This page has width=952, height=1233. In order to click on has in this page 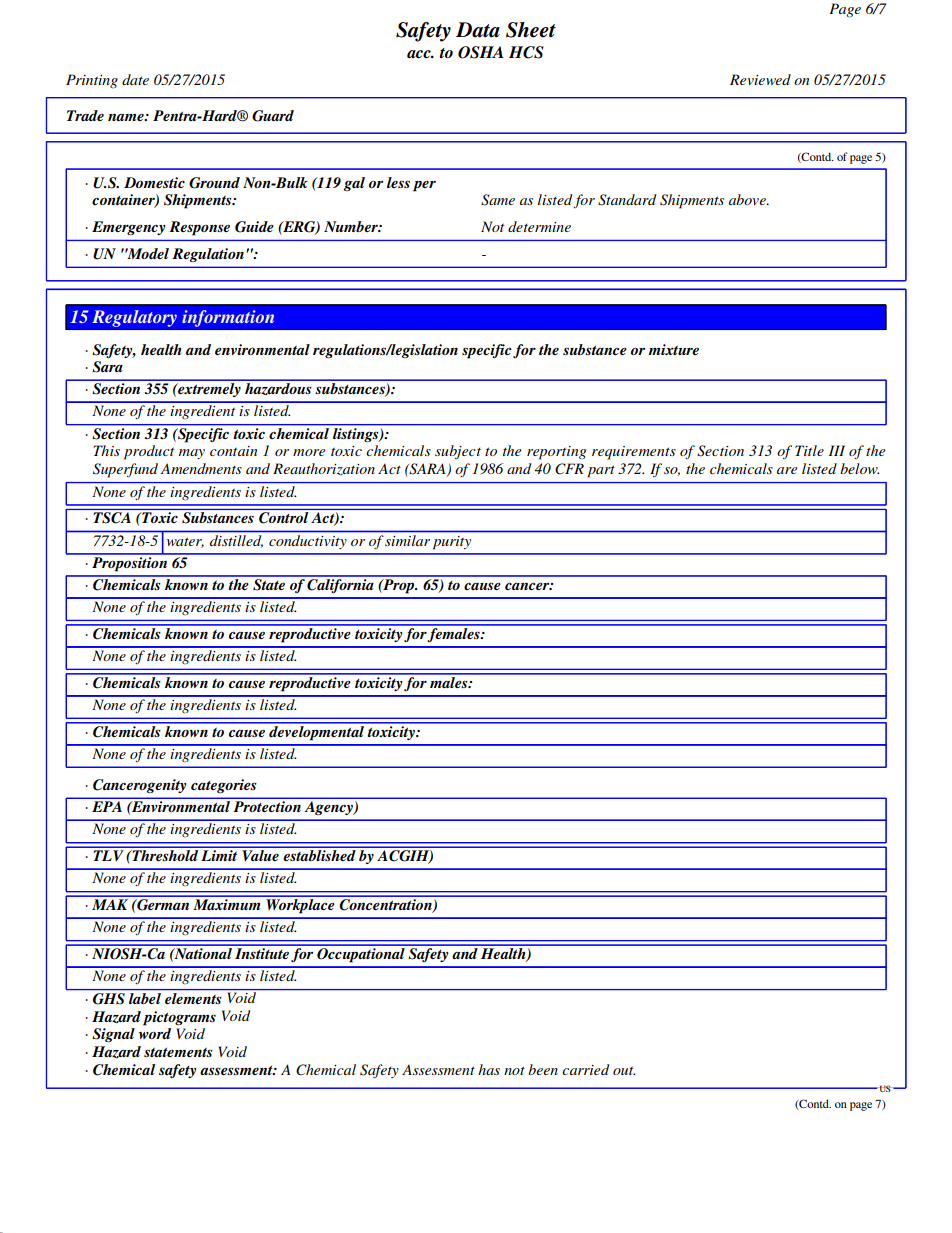, I will do `click(489, 1069)`.
